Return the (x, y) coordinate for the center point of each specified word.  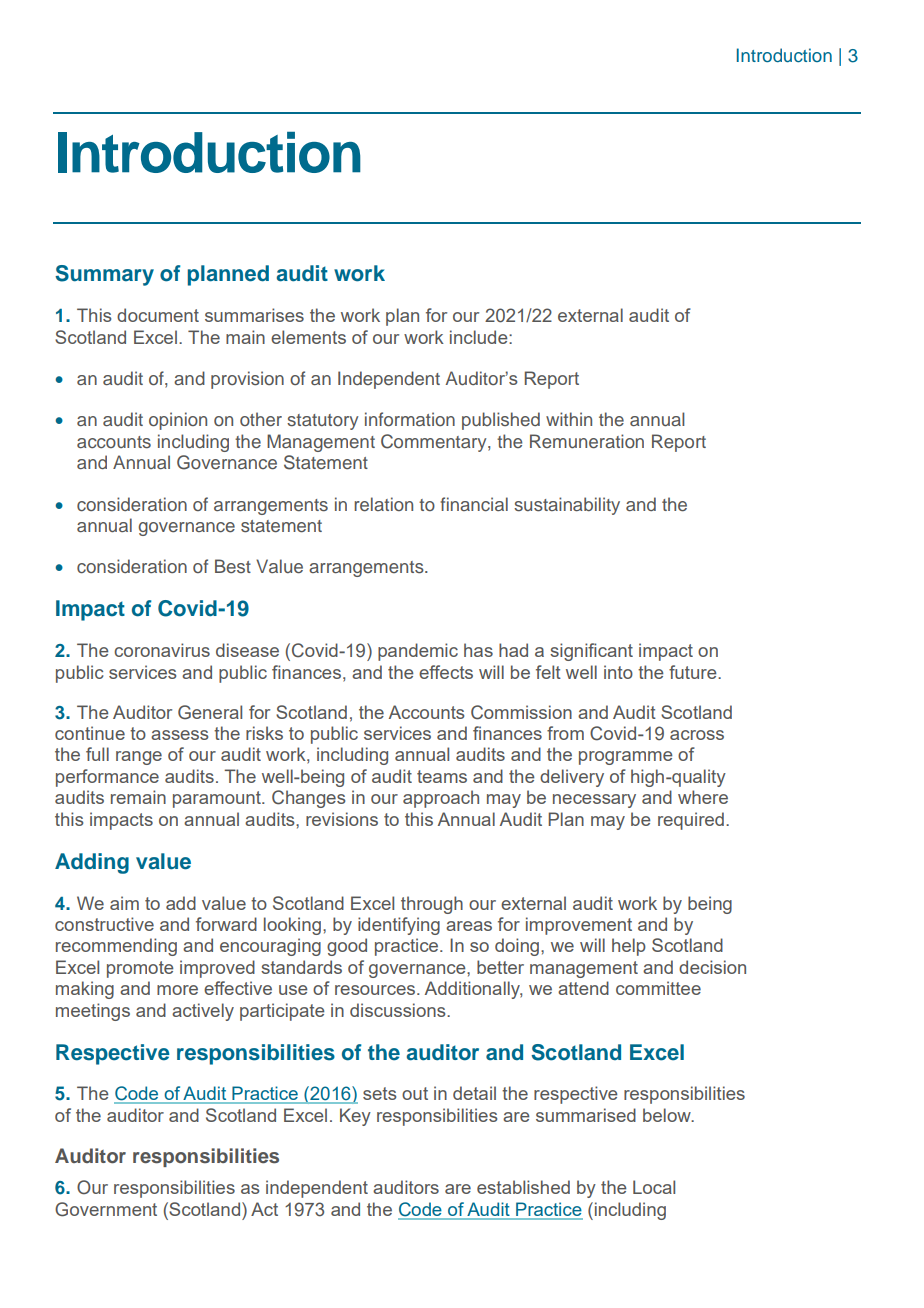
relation (383, 504)
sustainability (567, 506)
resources (376, 990)
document (158, 315)
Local (654, 1187)
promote (140, 969)
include (480, 337)
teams (442, 776)
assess (179, 735)
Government (106, 1209)
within (569, 419)
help (629, 947)
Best (233, 566)
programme (626, 758)
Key (355, 1117)
